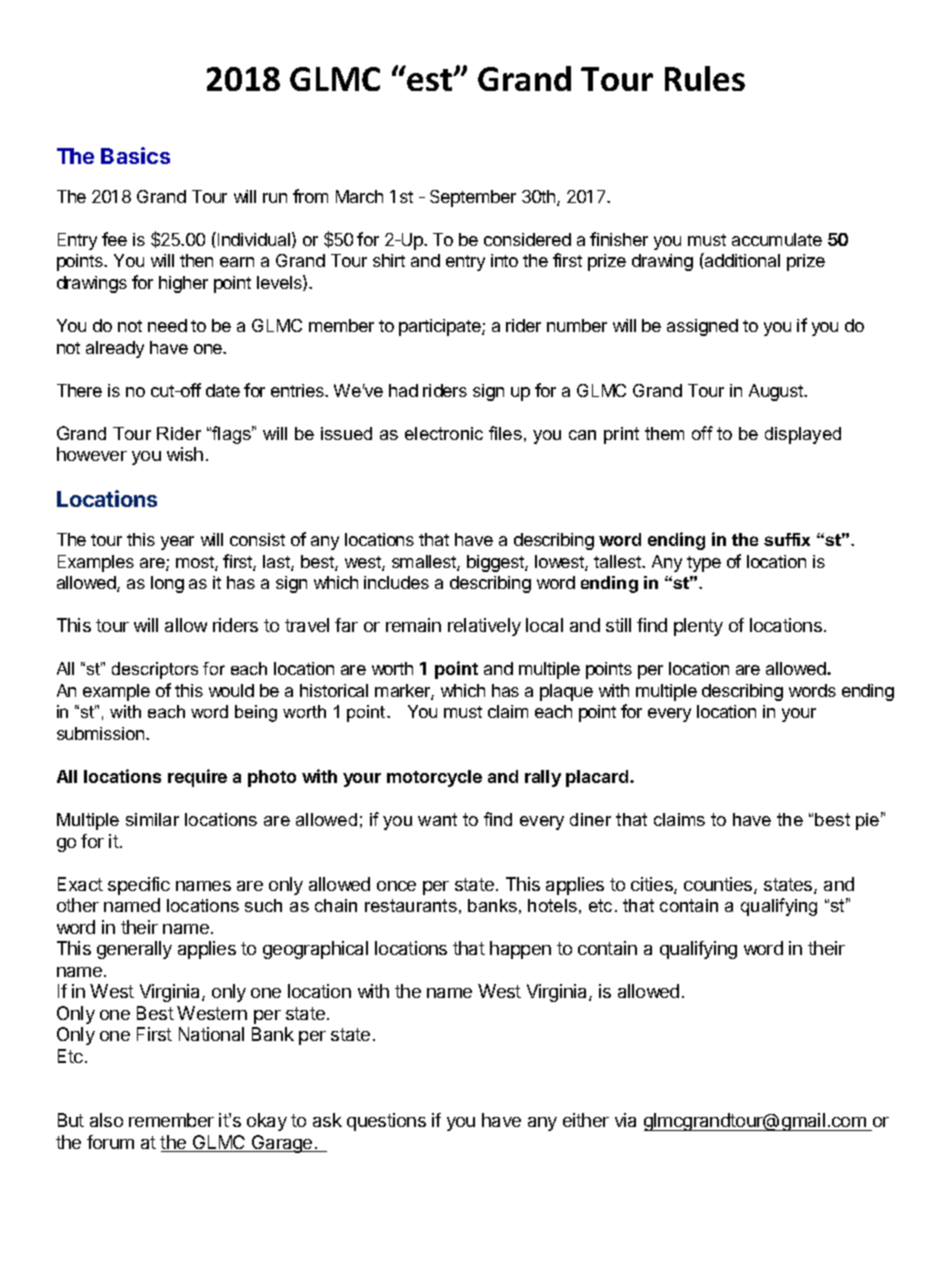 The height and width of the page is (1272, 952). I want to click on already, so click(115, 349).
